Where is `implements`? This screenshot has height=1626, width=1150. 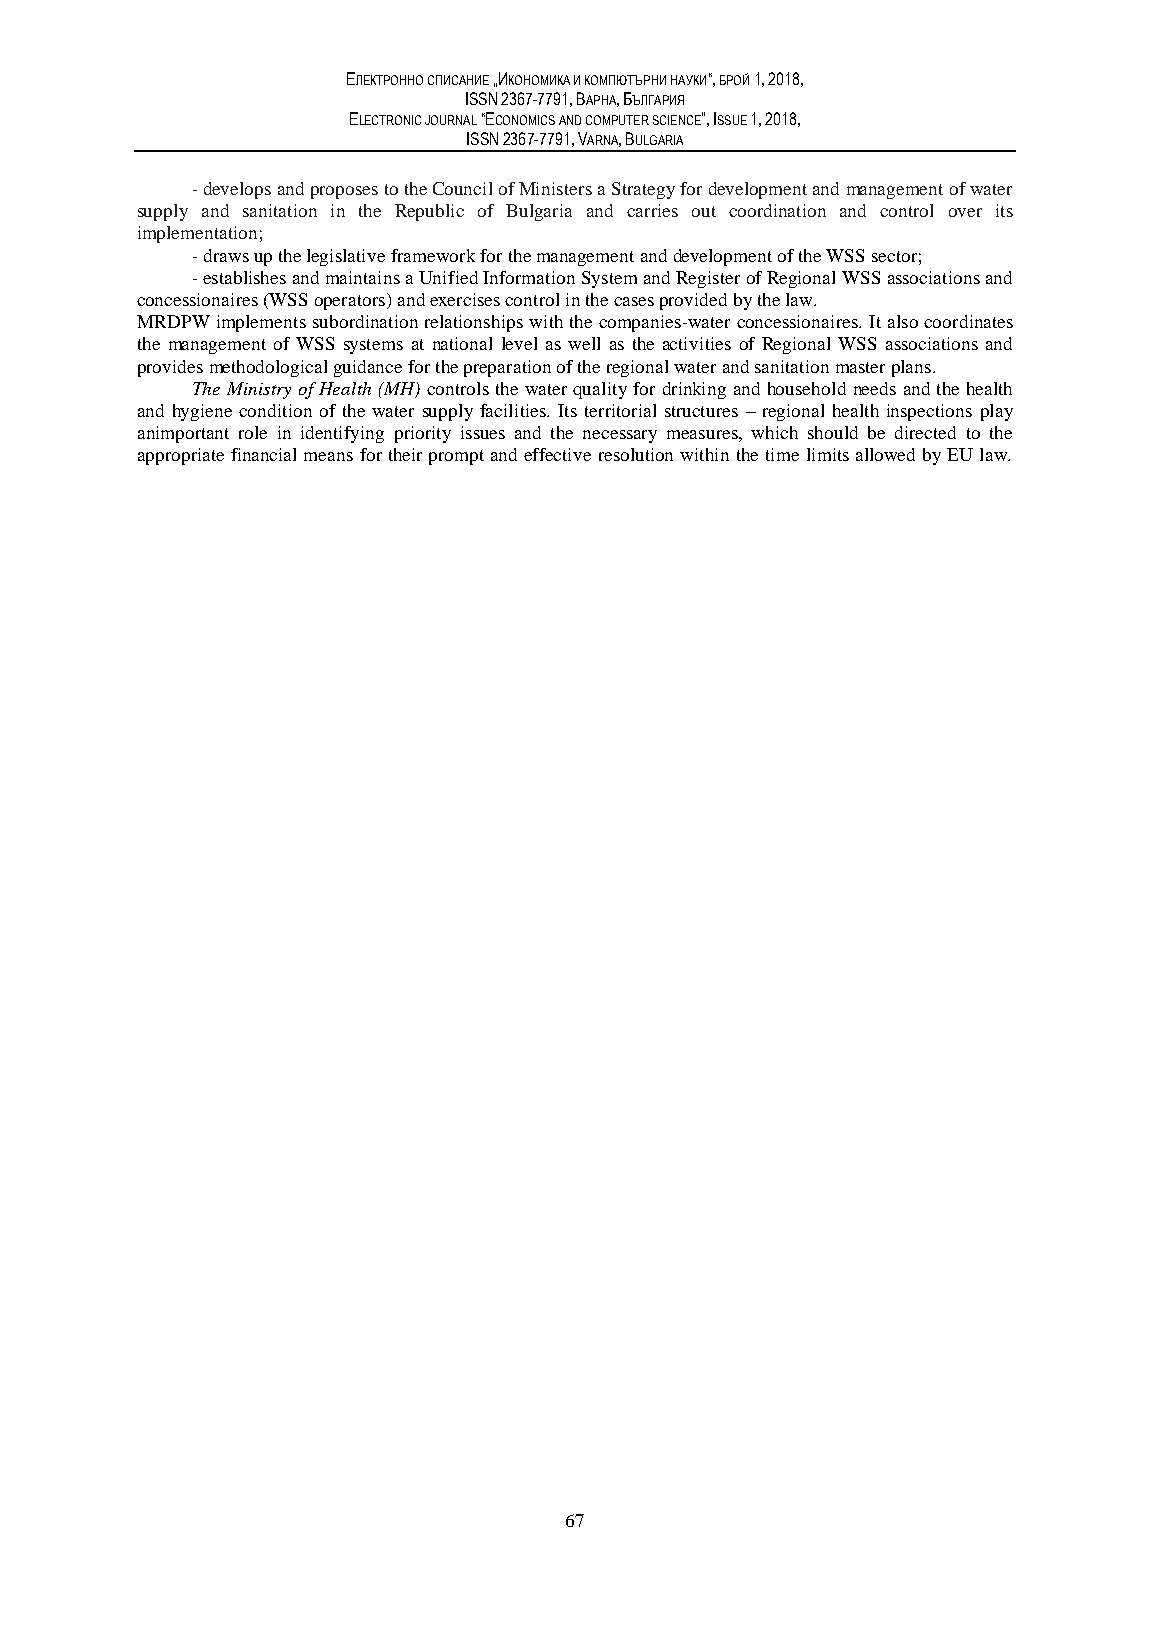
implements is located at coordinates (261, 323).
